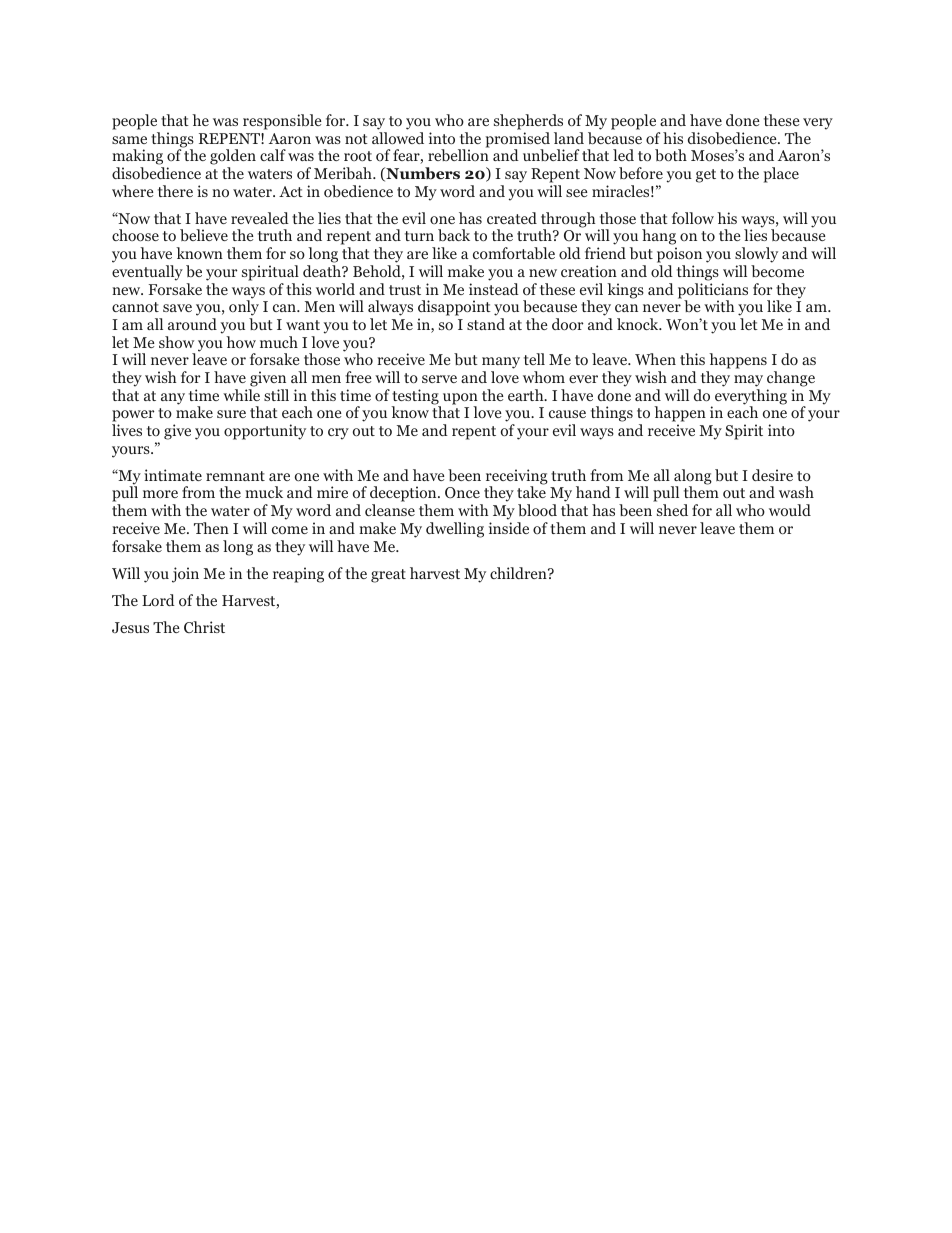  What do you see at coordinates (233, 158) in the page?
I see `golden` at bounding box center [233, 158].
